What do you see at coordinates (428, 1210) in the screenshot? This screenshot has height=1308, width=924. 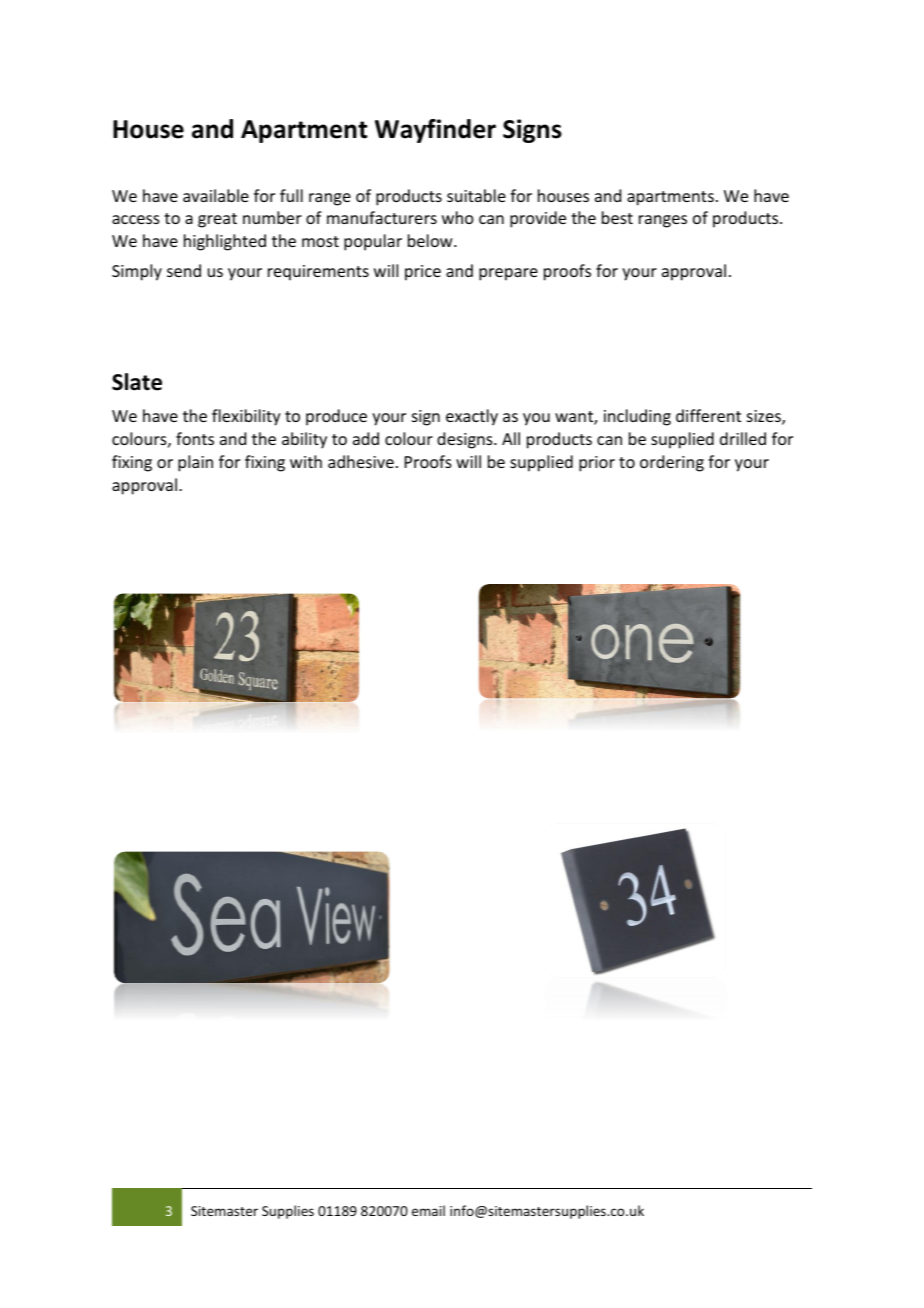 I see `email` at bounding box center [428, 1210].
